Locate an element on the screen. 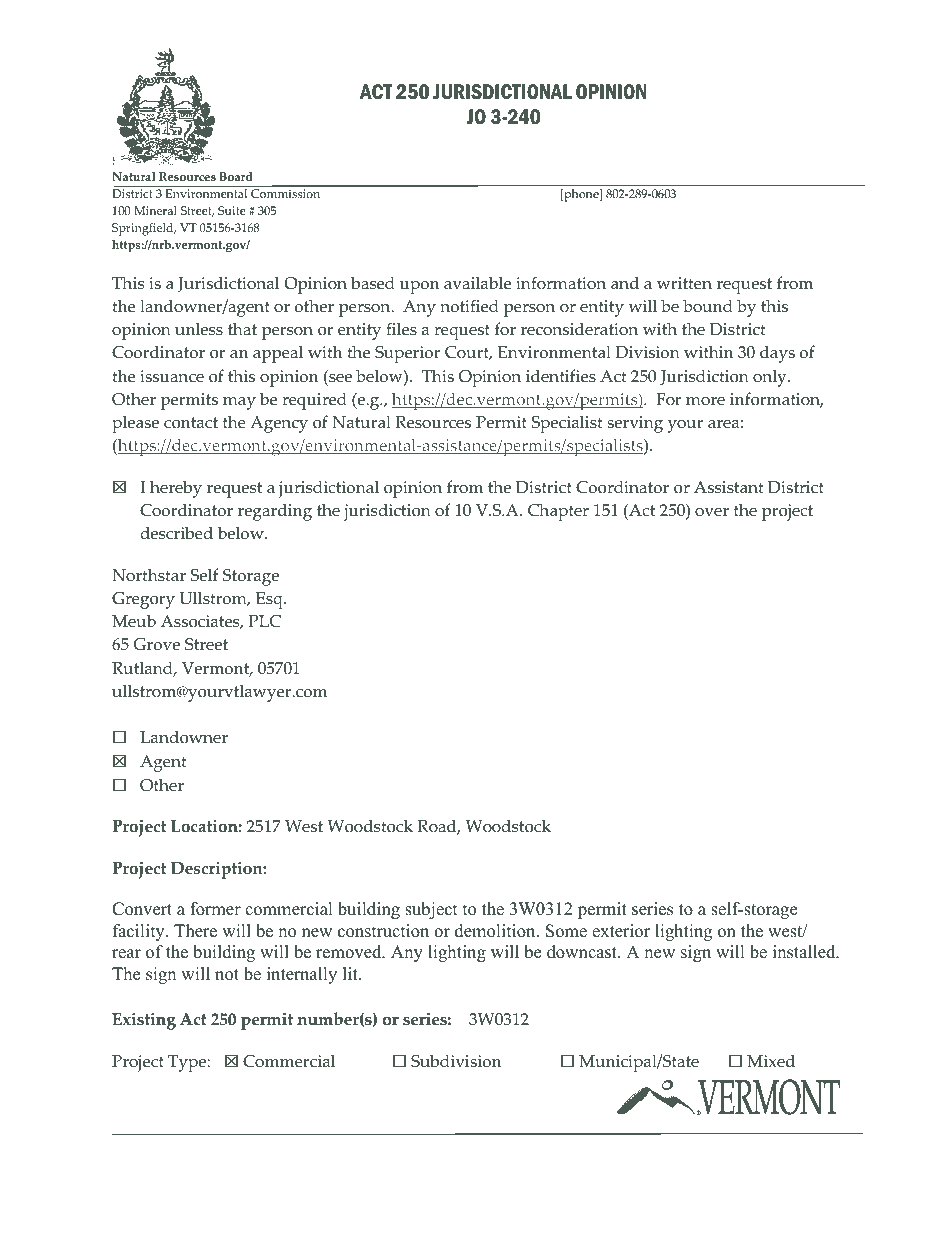 The width and height of the screenshot is (952, 1233). PLC is located at coordinates (265, 621).
